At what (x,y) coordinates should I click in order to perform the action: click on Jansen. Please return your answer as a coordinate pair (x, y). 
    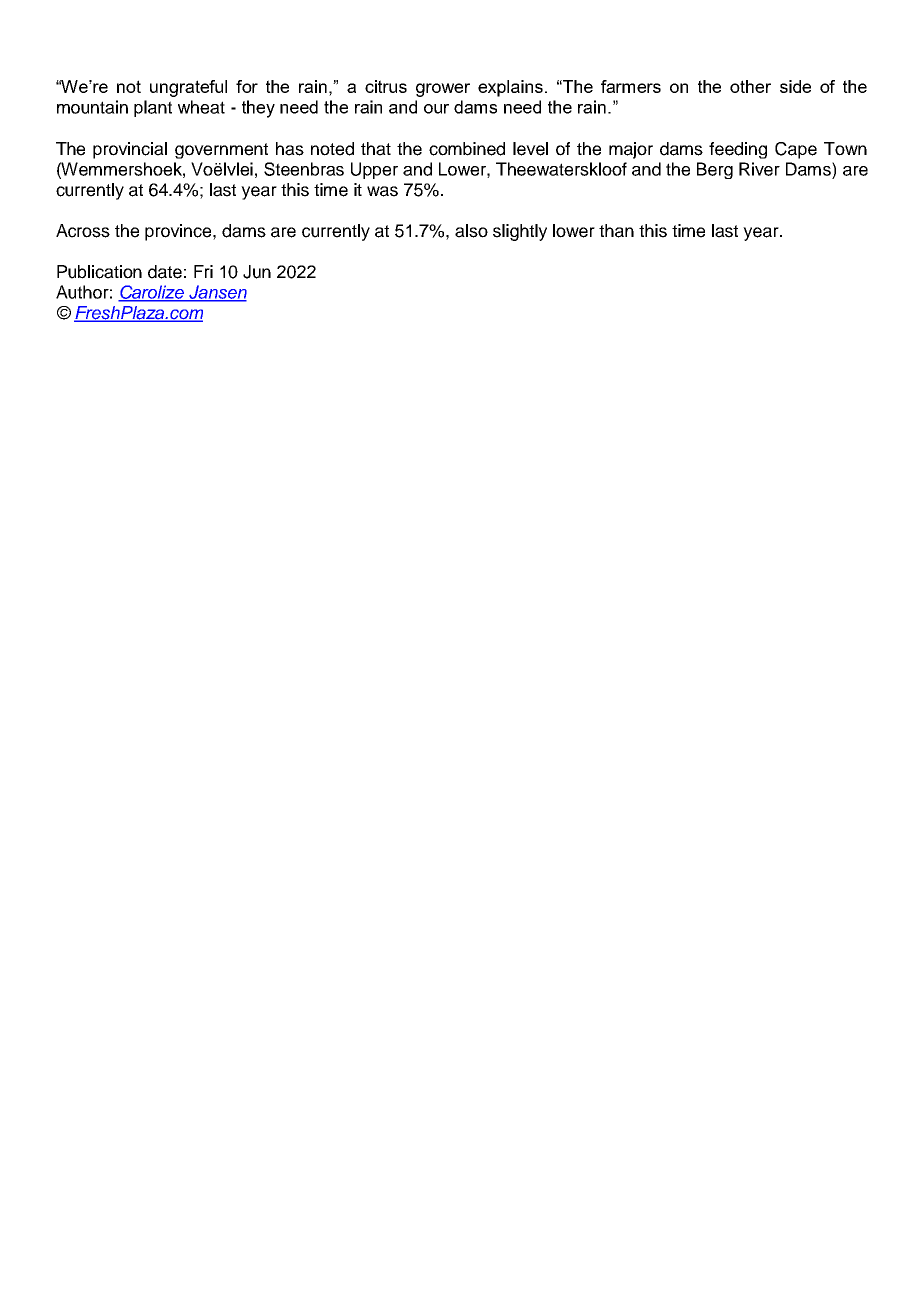
    Looking at the image, I should click on (217, 293).
